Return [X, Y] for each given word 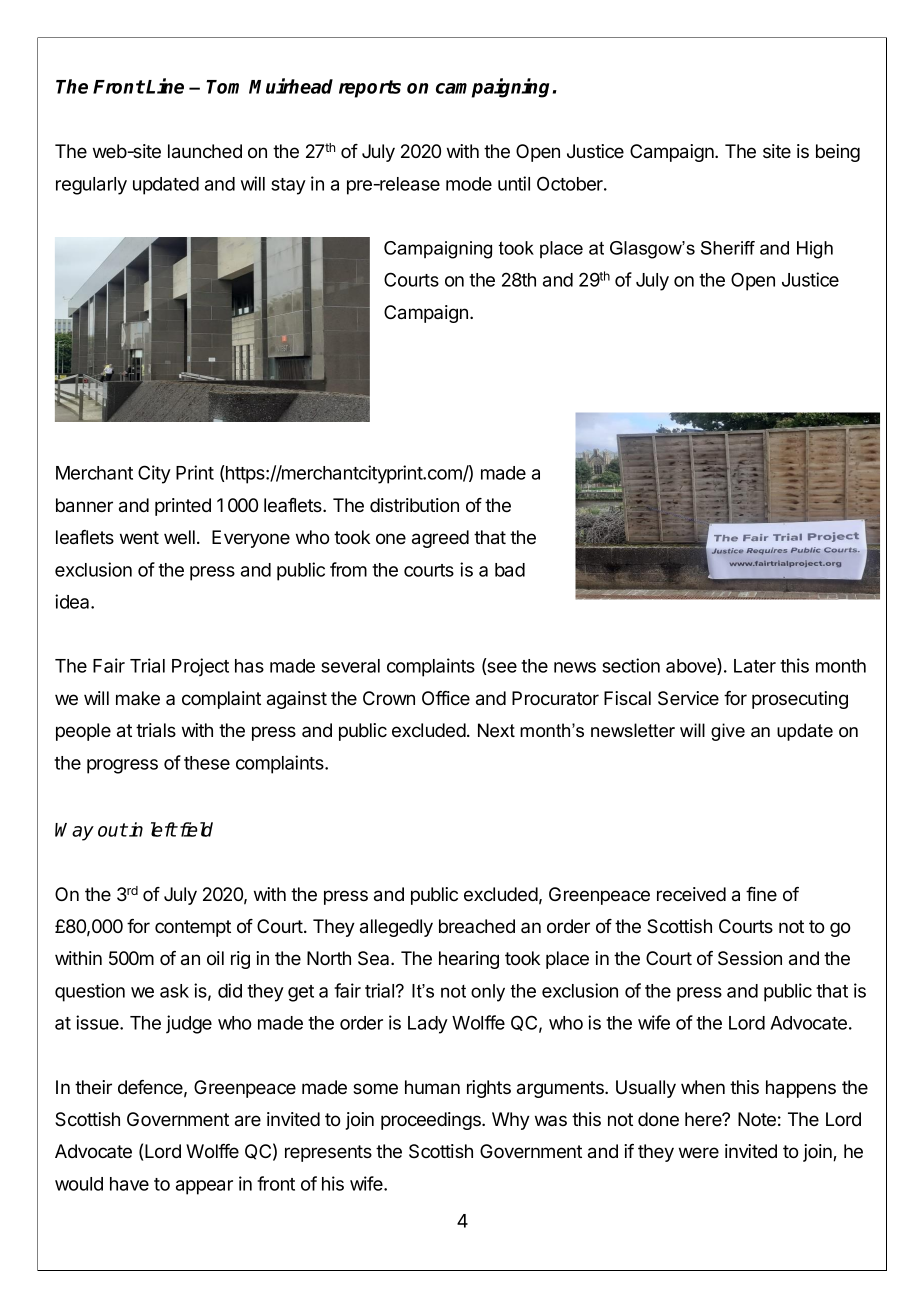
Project [200, 667]
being [838, 153]
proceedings [432, 1121]
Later [755, 666]
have [129, 1184]
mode [469, 184]
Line [165, 86]
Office [446, 698]
